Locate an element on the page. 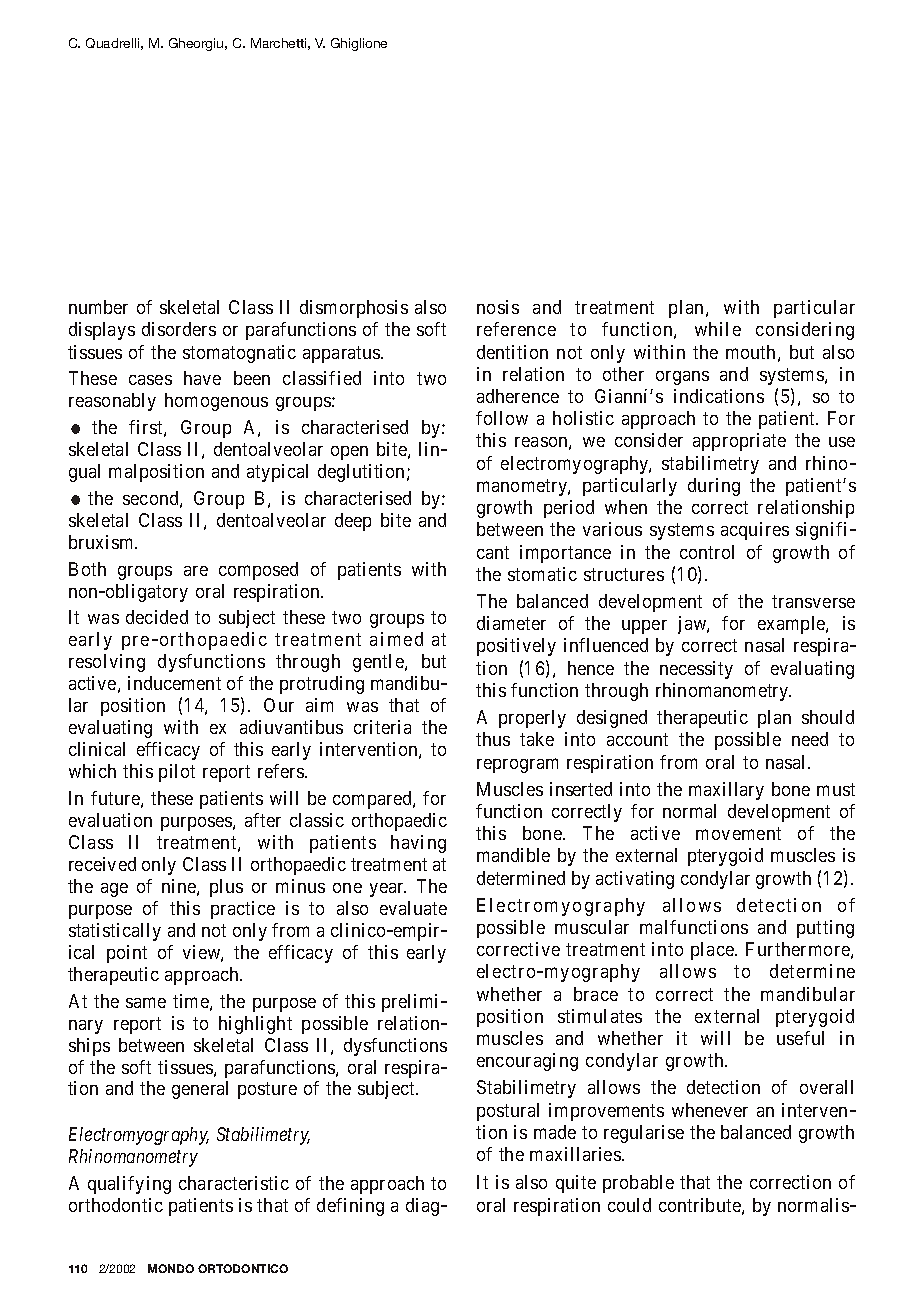 This document has height=1313, width=924. pilot is located at coordinates (177, 773).
